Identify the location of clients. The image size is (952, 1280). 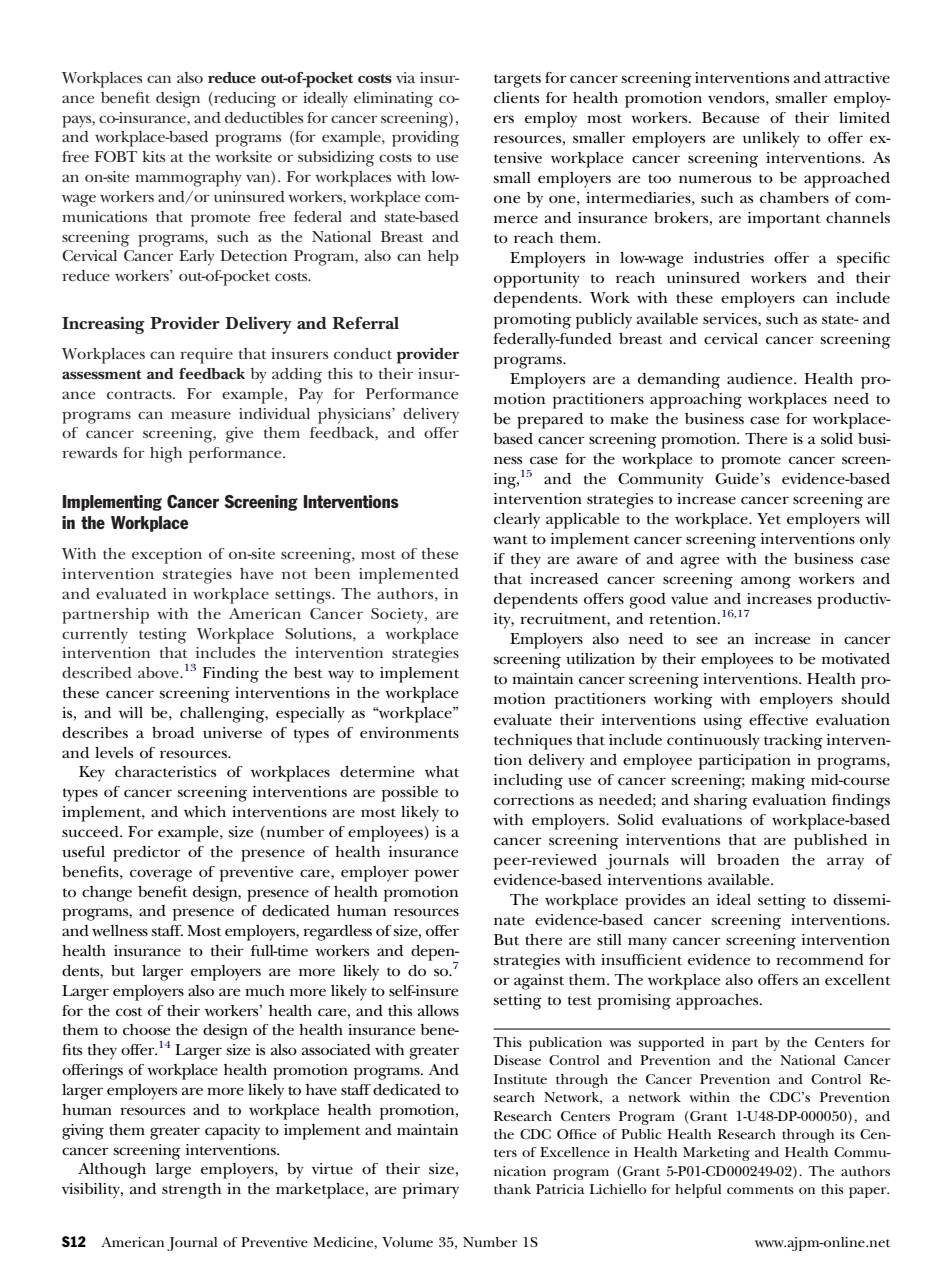
(516, 97).
